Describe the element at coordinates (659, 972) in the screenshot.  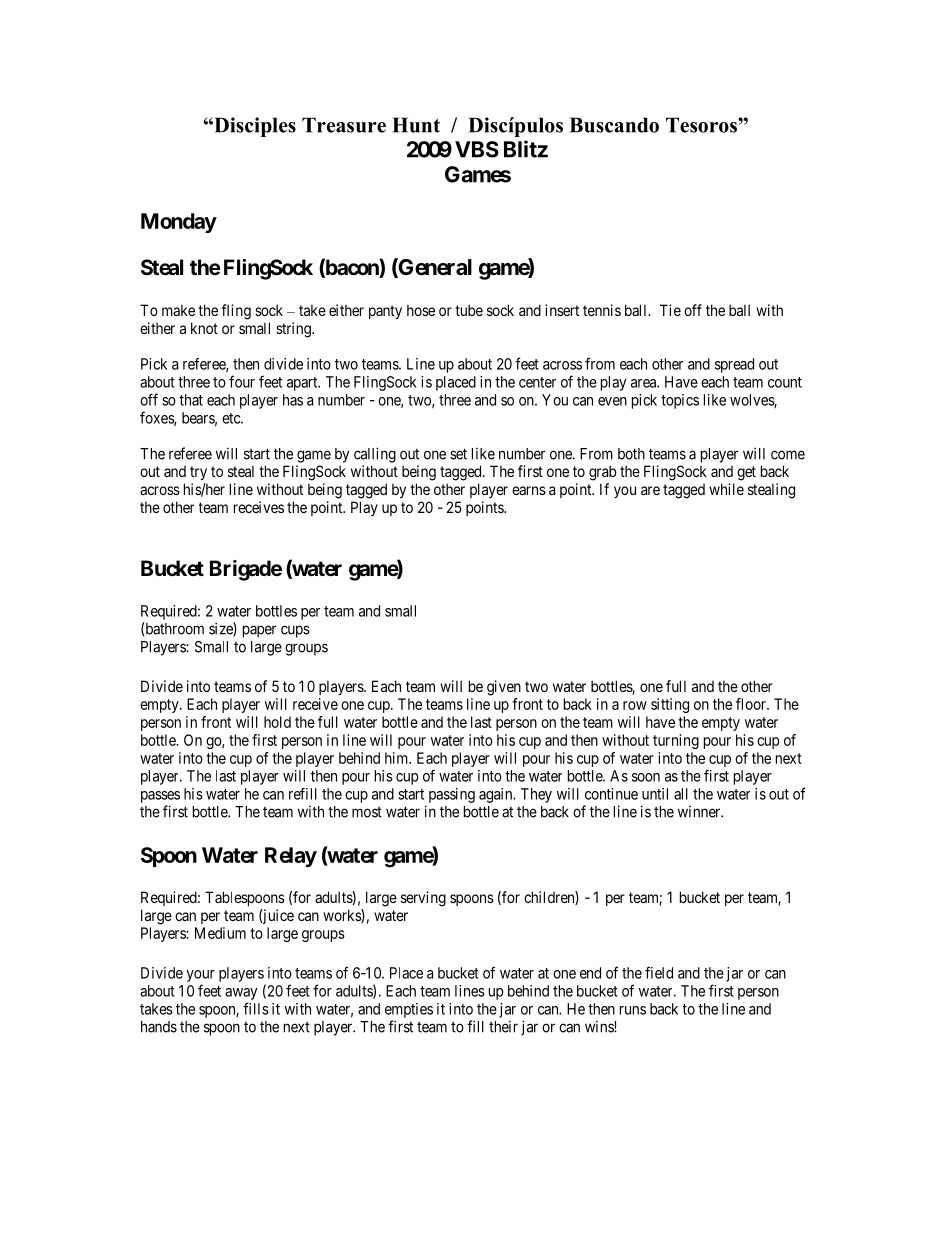
I see `field` at that location.
